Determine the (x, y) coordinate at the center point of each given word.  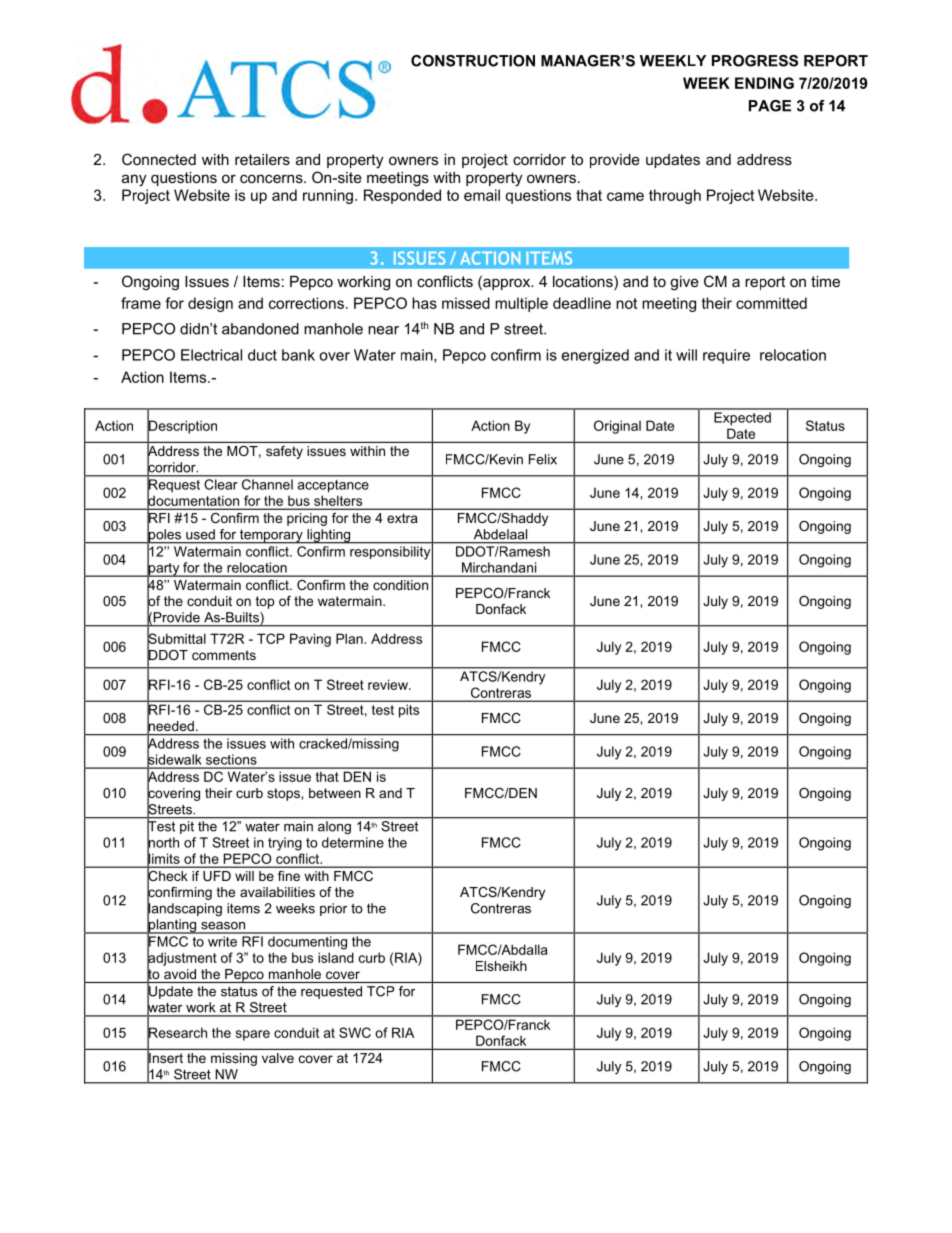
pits (409, 711)
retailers (262, 159)
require (726, 356)
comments (224, 655)
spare (253, 1035)
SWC (355, 1032)
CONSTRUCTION (473, 61)
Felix (543, 459)
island (336, 957)
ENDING (764, 83)
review (389, 684)
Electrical (211, 355)
